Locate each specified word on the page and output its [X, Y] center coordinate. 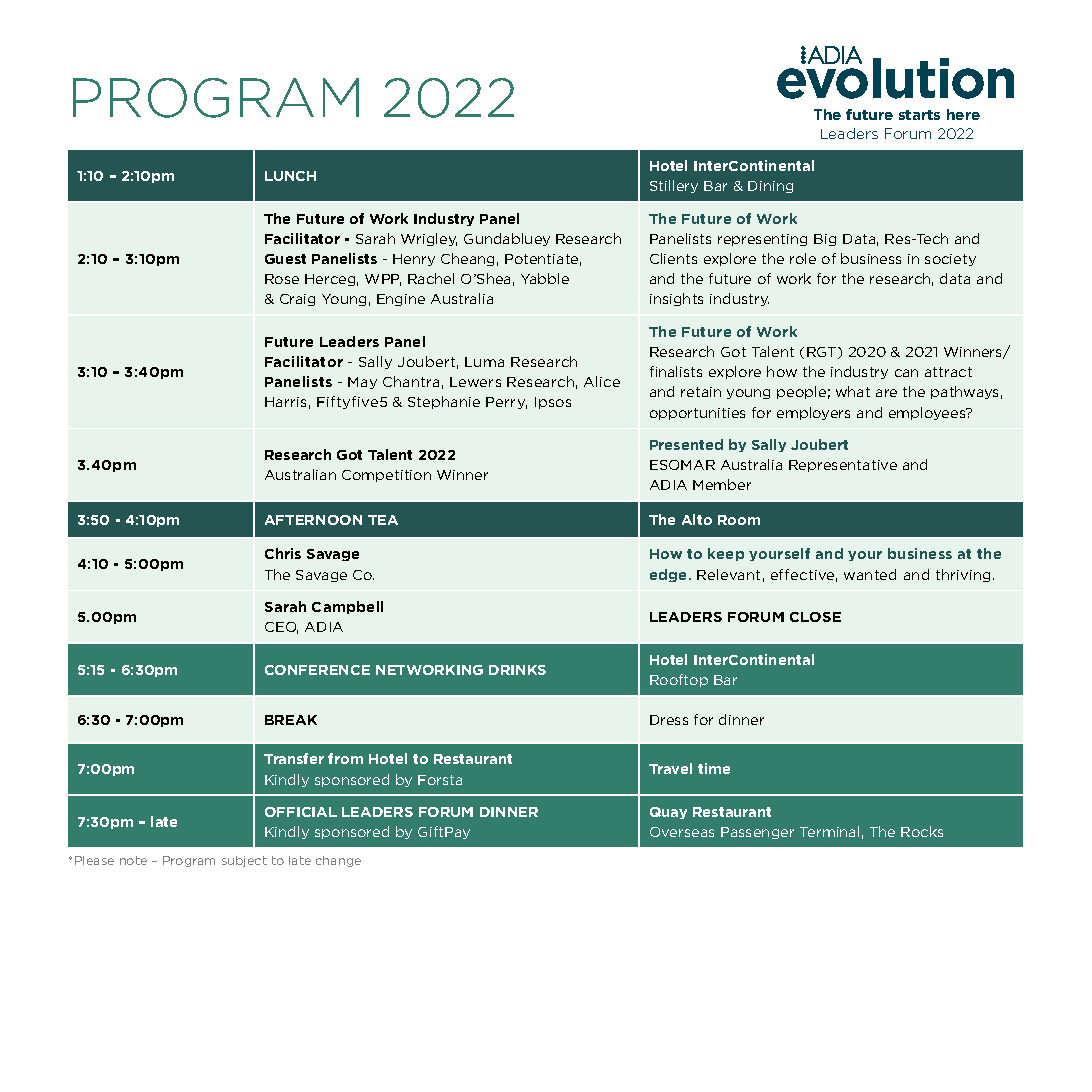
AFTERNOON [313, 520]
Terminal [829, 831]
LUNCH [290, 176]
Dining [770, 187]
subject [244, 861]
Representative [843, 466]
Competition [386, 476]
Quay [668, 813]
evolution [895, 78]
